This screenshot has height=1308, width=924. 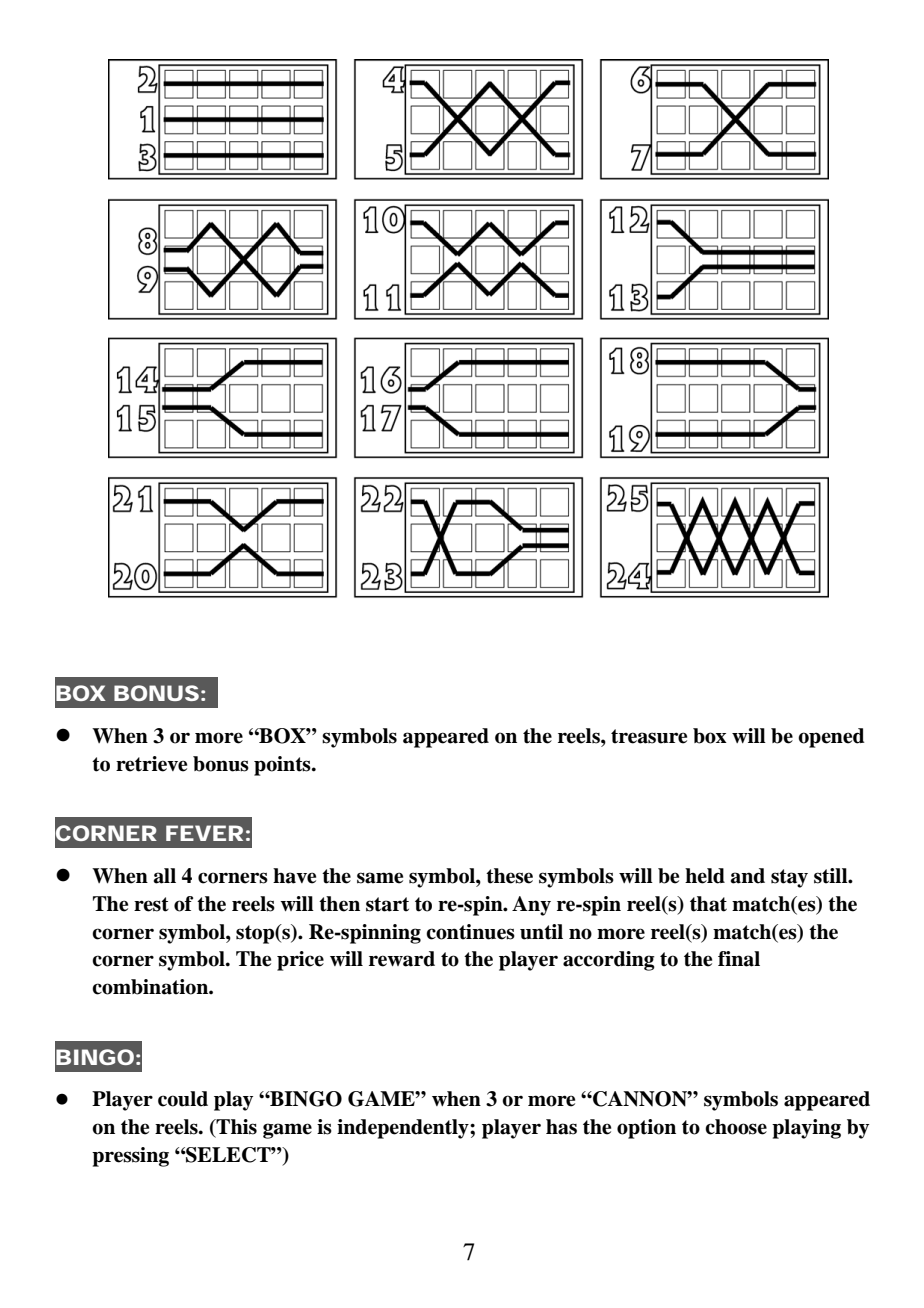 What do you see at coordinates (739, 959) in the screenshot?
I see `final` at bounding box center [739, 959].
